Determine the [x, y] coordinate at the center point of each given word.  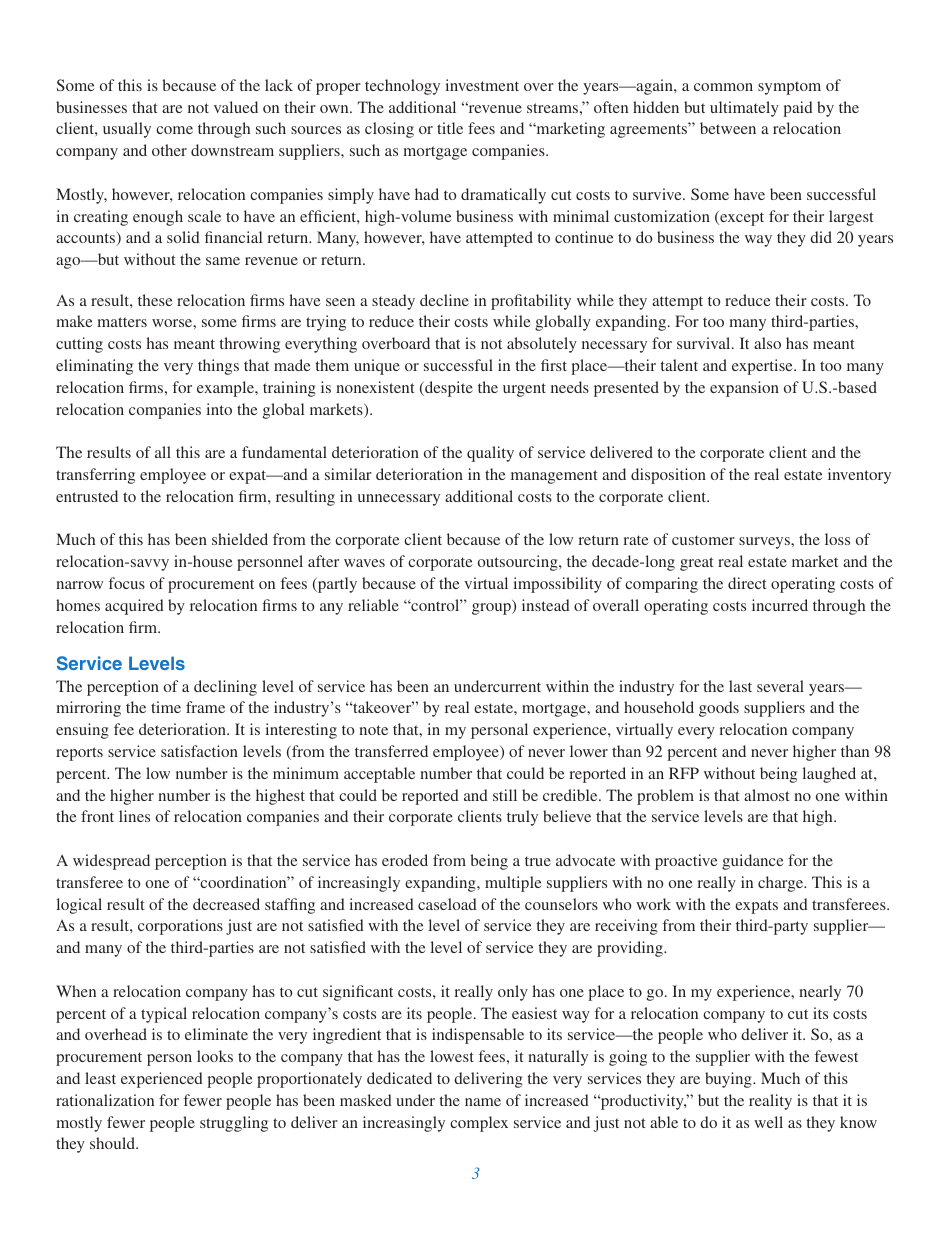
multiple [513, 884]
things [218, 367]
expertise [763, 367]
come [174, 130]
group [492, 609]
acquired [134, 607]
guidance [753, 862]
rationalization [105, 1100]
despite [448, 389]
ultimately [744, 109]
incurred [780, 605]
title [450, 128]
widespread [111, 862]
